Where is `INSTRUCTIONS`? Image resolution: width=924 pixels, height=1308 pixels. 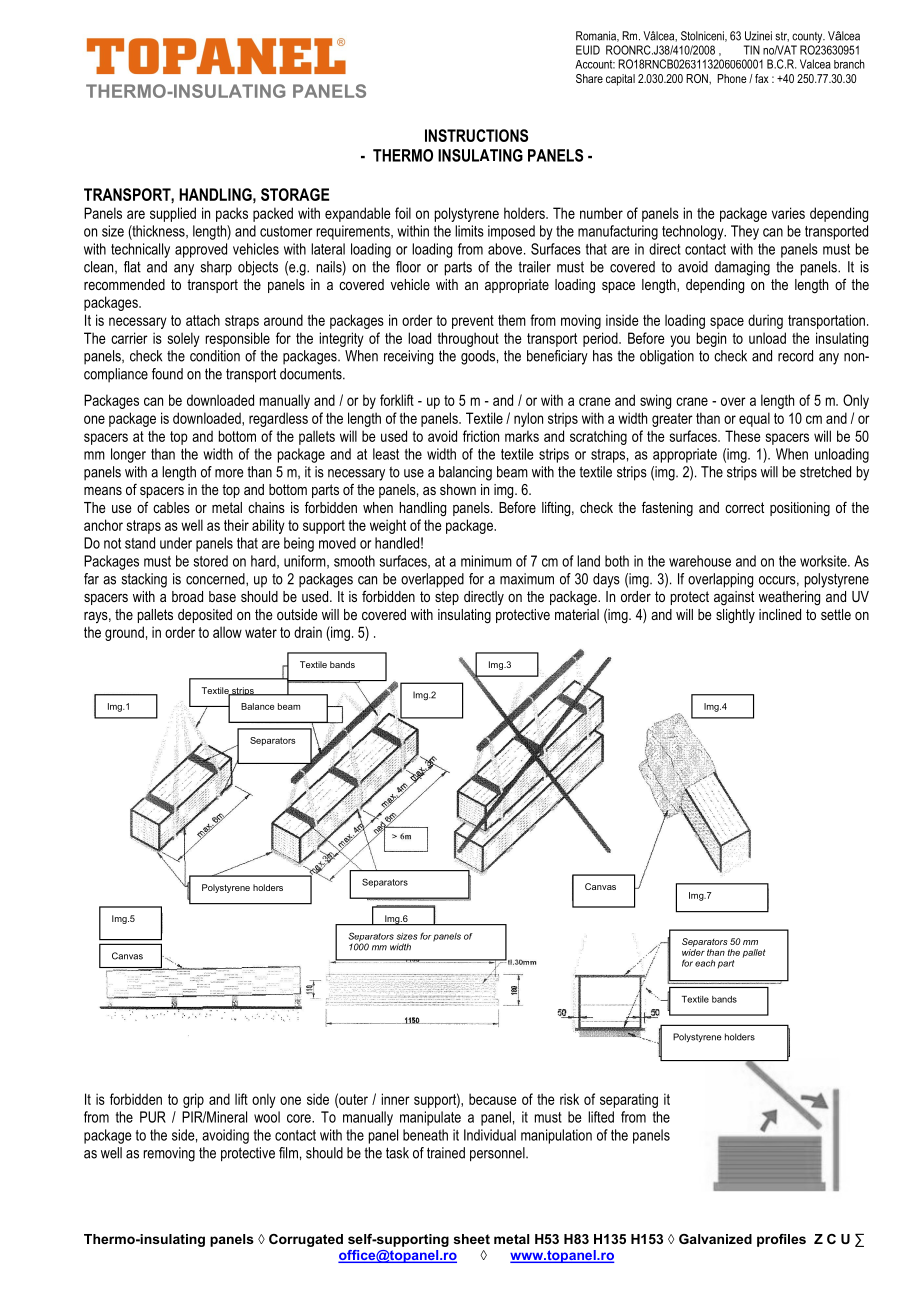
INSTRUCTIONS is located at coordinates (476, 135).
